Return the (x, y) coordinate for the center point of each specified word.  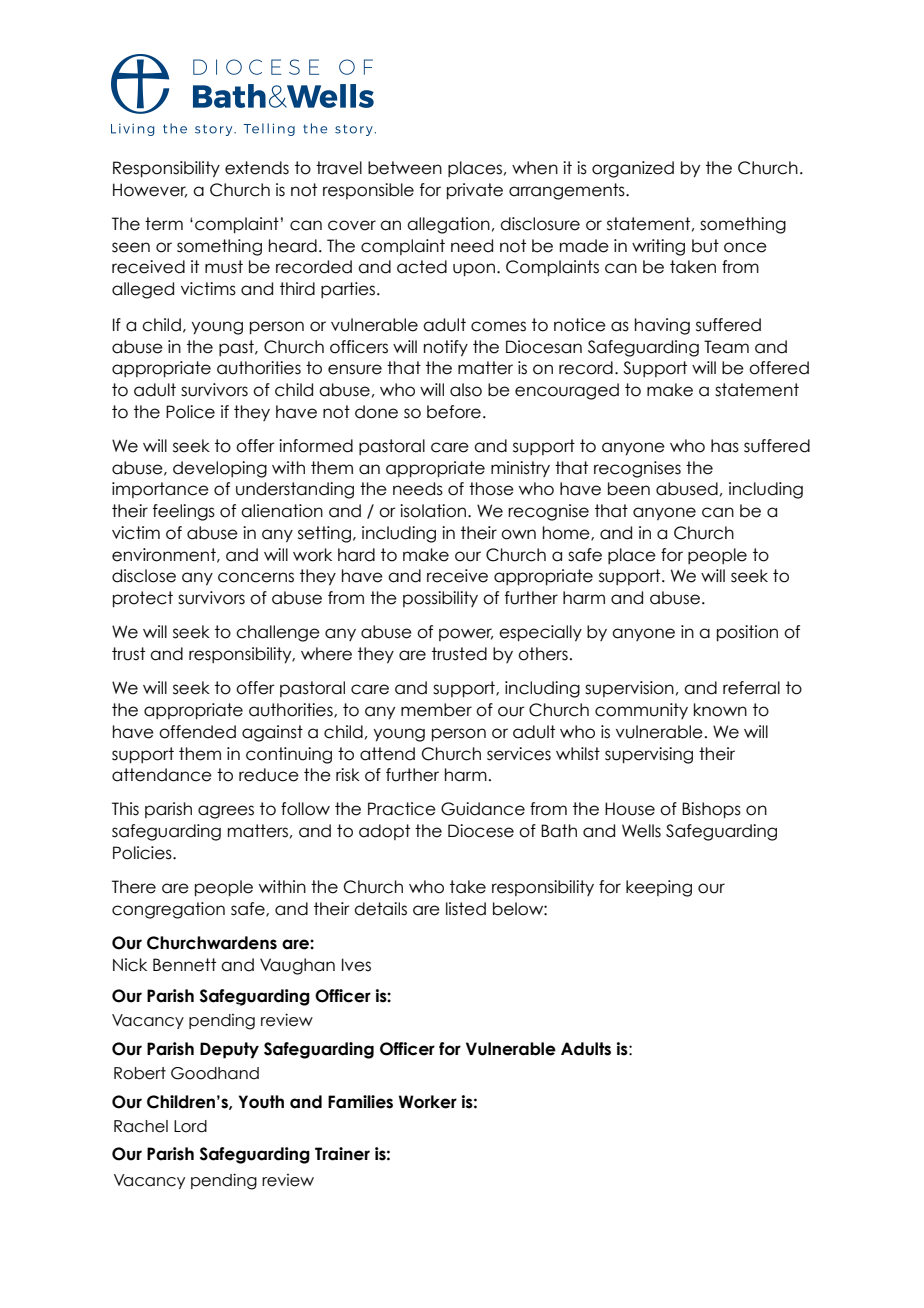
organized (633, 169)
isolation (434, 511)
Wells (641, 831)
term (164, 224)
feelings (184, 512)
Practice (402, 809)
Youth (261, 1102)
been (629, 489)
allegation (448, 225)
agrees (226, 812)
